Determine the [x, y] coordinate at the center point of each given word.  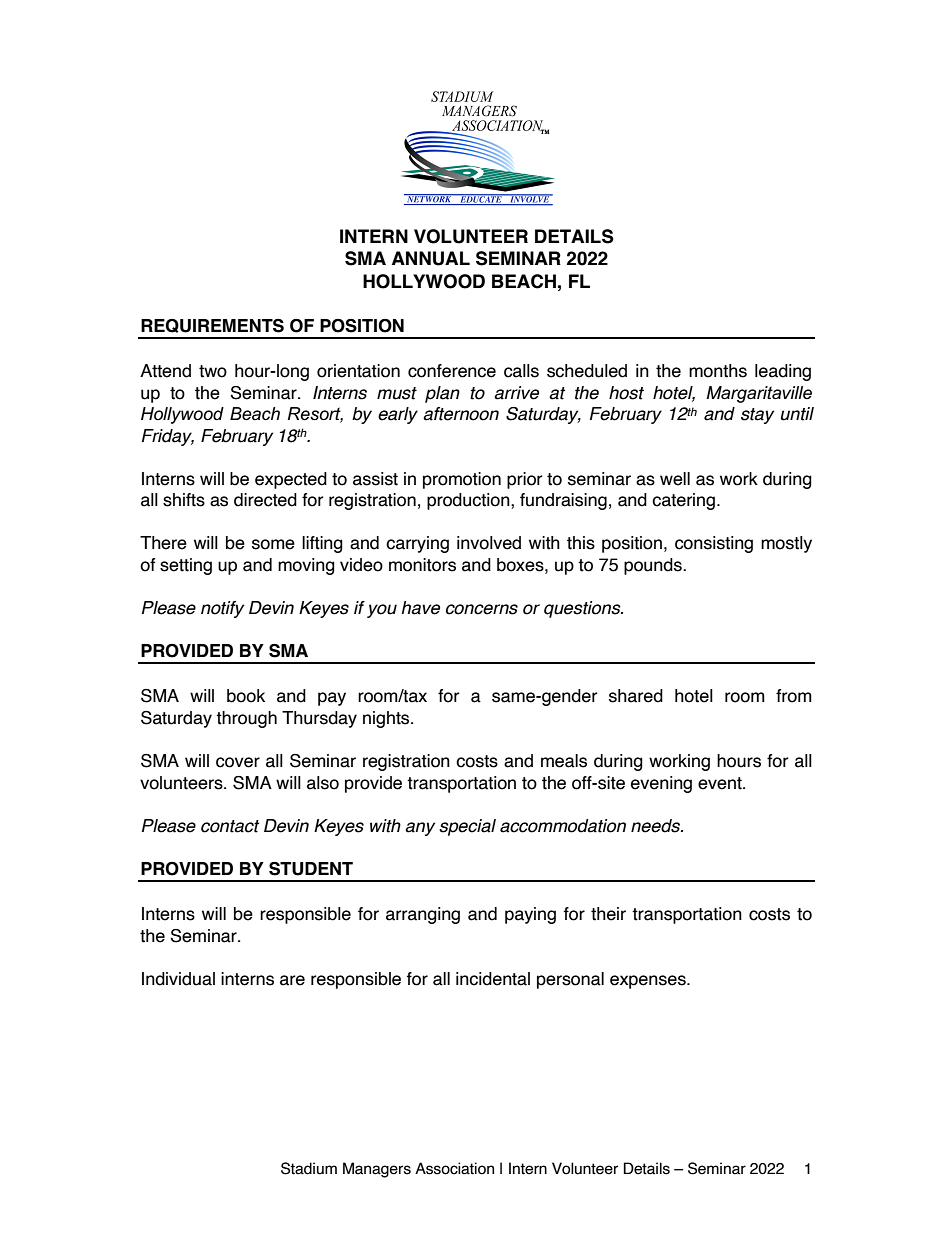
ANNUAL [431, 258]
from [794, 696]
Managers [377, 1170]
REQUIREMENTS [212, 326]
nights [387, 719]
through [246, 719]
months [718, 371]
